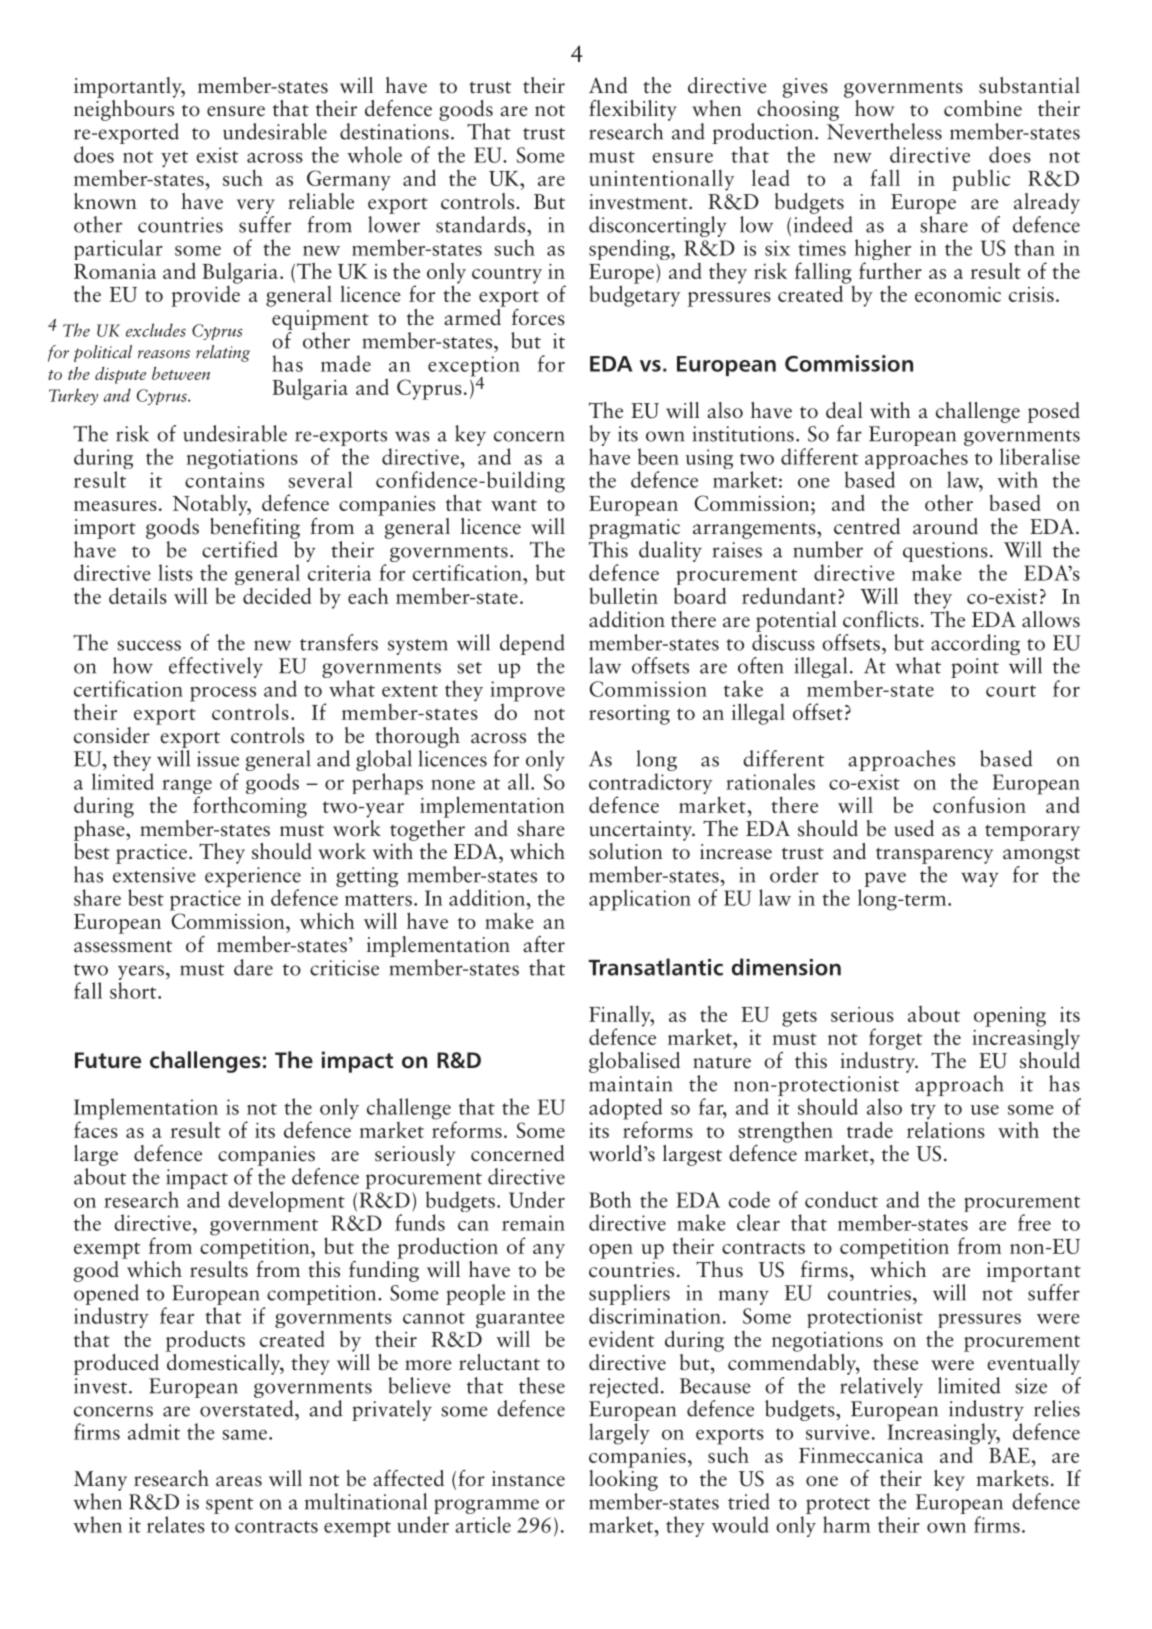 Image resolution: width=1152 pixels, height=1629 pixels. What do you see at coordinates (134, 990) in the page?
I see `short` at bounding box center [134, 990].
